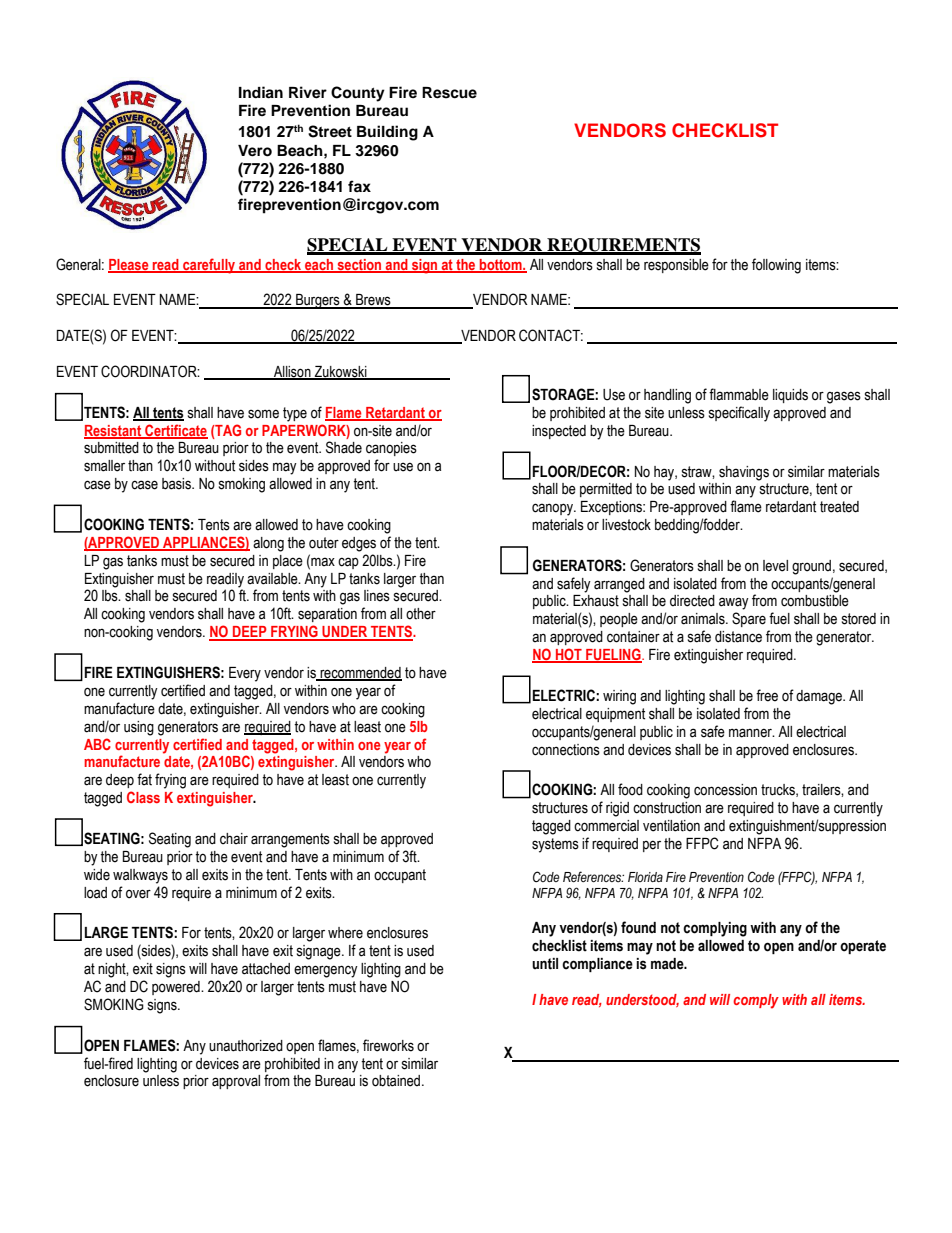 Image resolution: width=952 pixels, height=1233 pixels. What do you see at coordinates (555, 845) in the page?
I see `systems` at bounding box center [555, 845].
